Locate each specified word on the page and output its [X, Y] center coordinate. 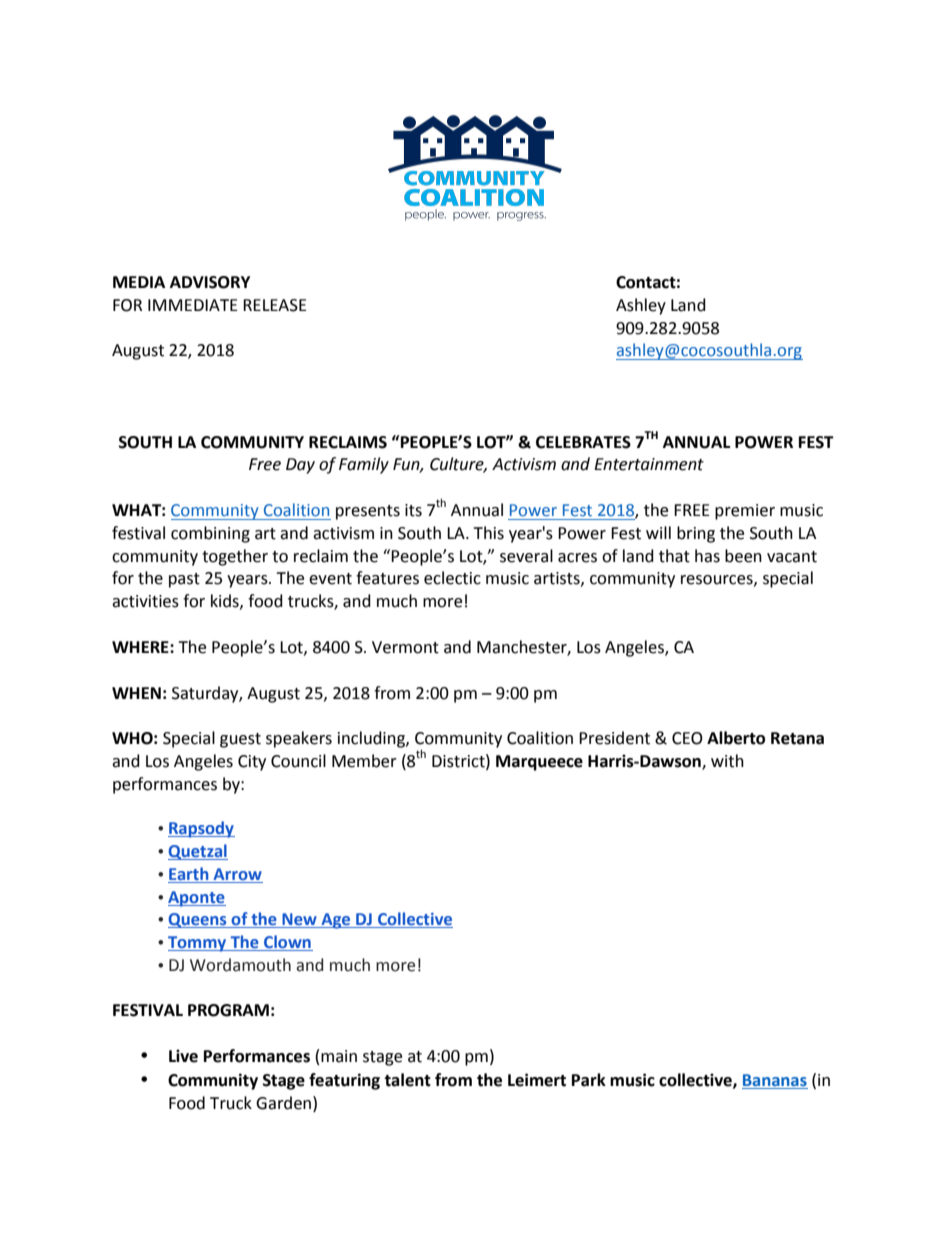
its [413, 510]
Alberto [736, 738]
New [299, 920]
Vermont [405, 647]
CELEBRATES [583, 442]
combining [210, 534]
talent [407, 1080]
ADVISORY [210, 282]
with [727, 761]
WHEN [136, 693]
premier [745, 512]
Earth [189, 875]
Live [183, 1056]
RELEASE [275, 305]
